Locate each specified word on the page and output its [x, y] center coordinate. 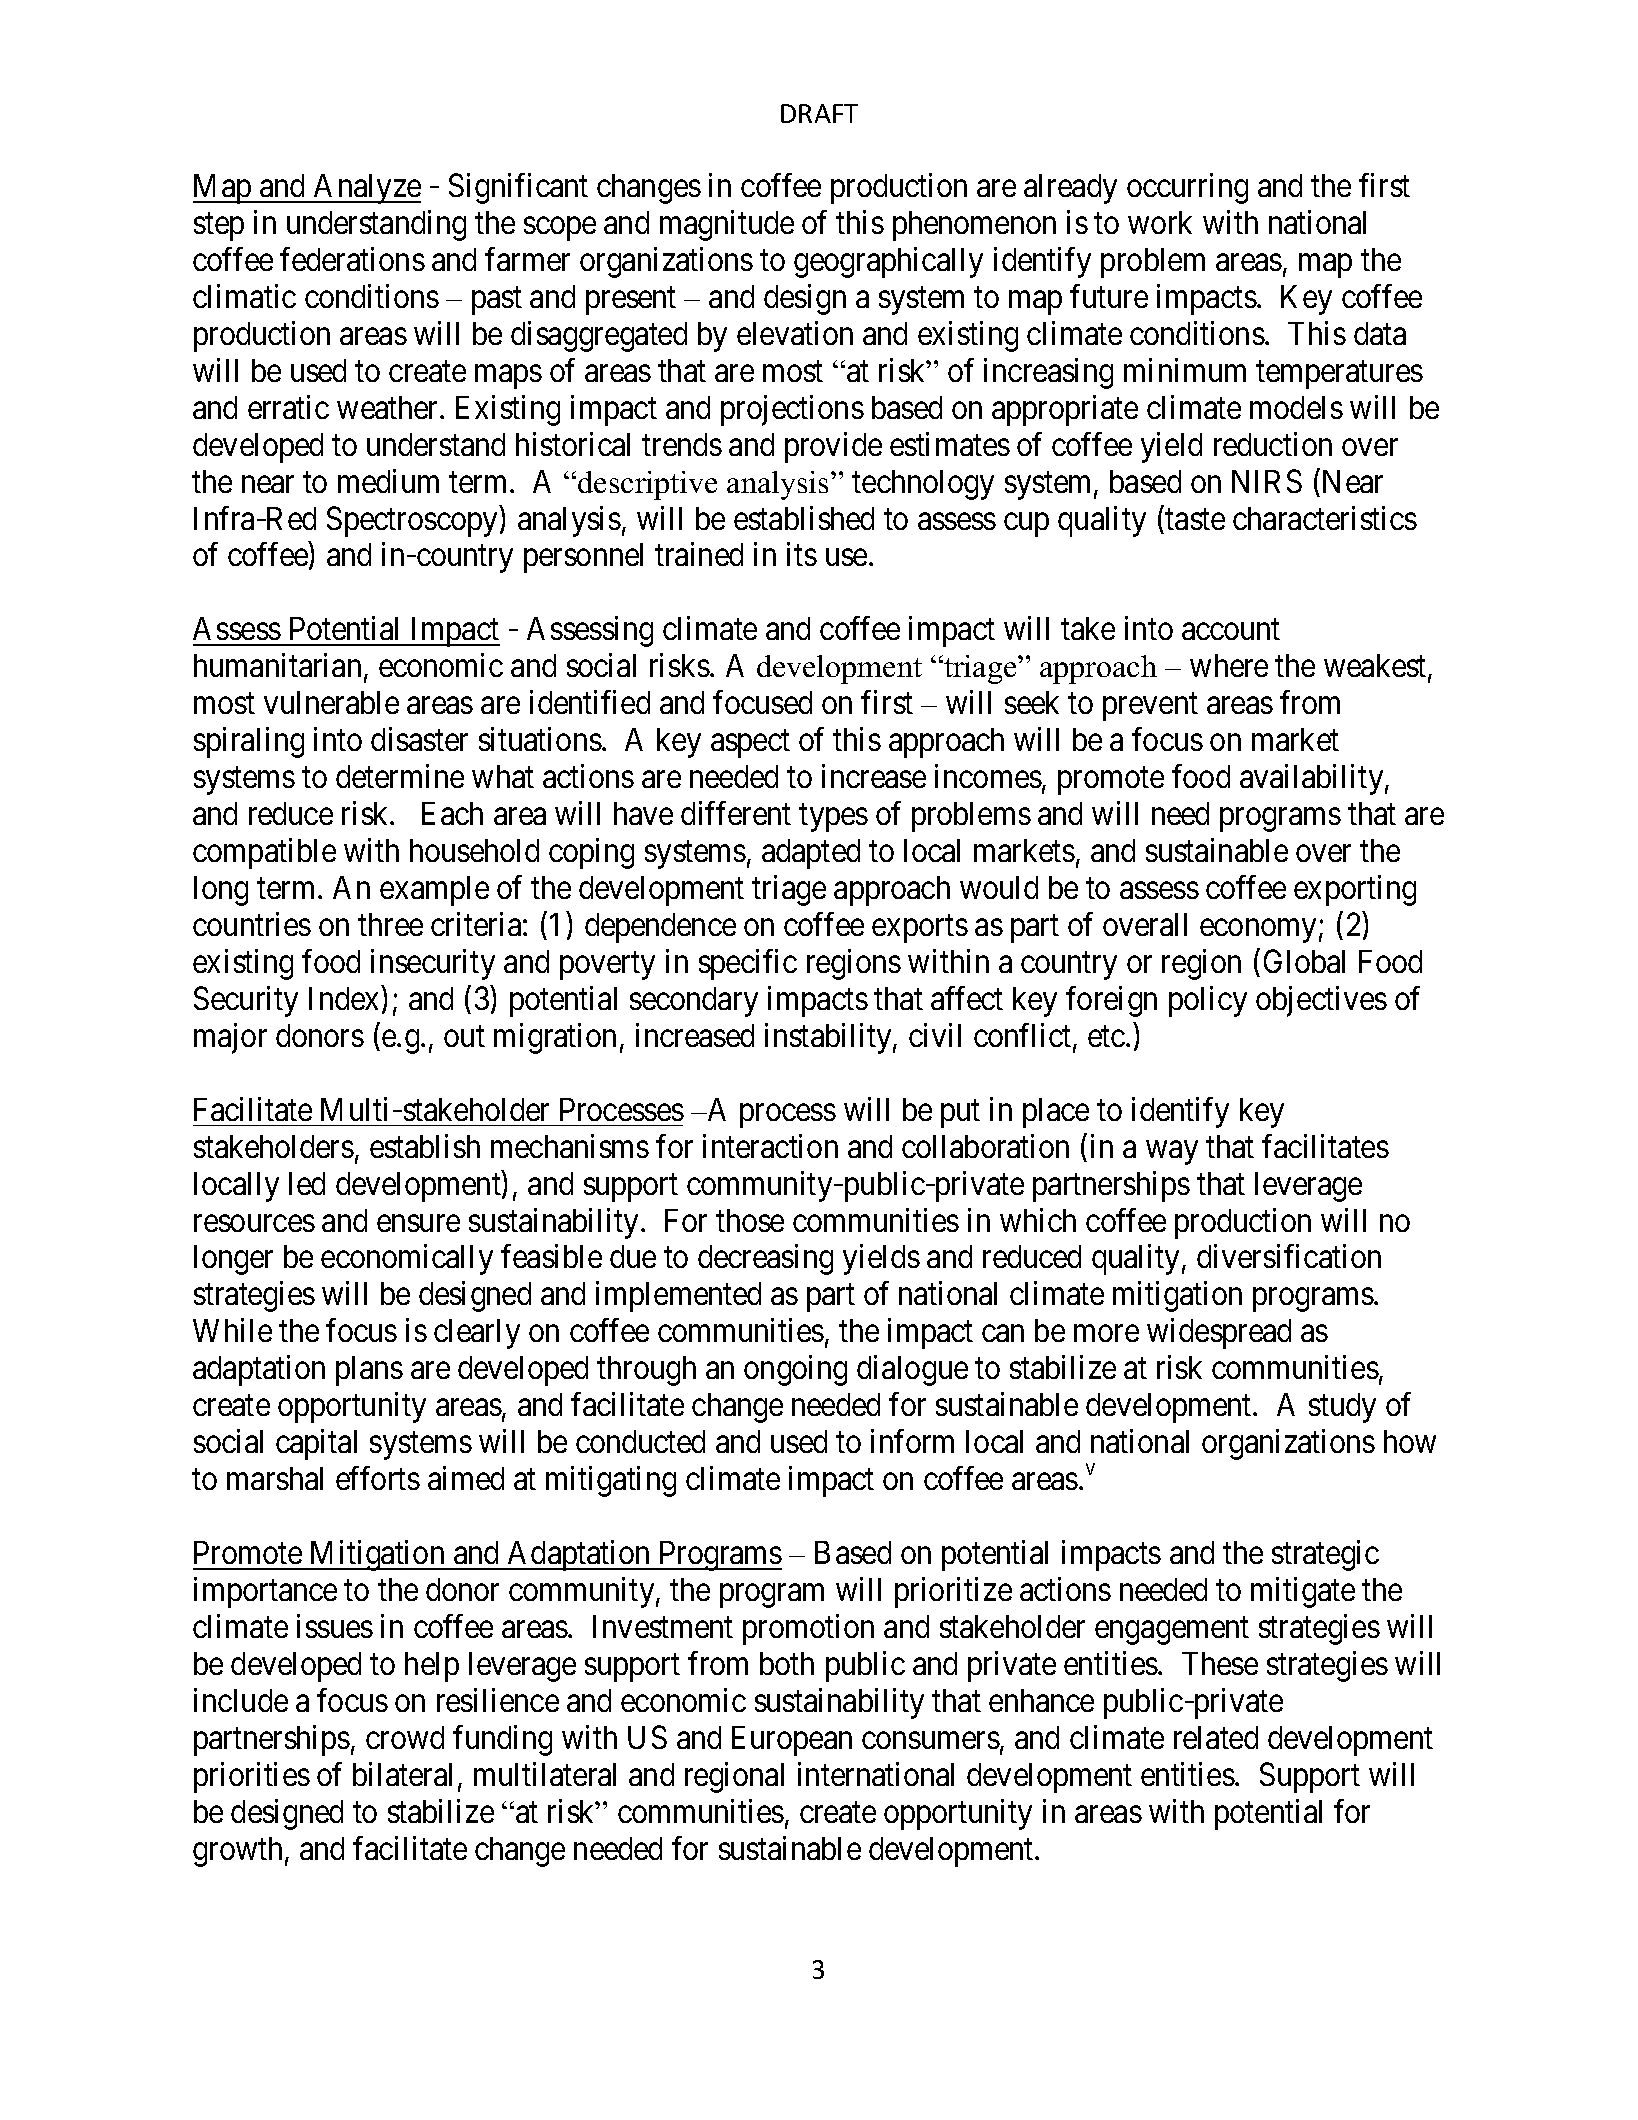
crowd [405, 1737]
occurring [1187, 188]
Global [1304, 961]
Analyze [366, 189]
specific [748, 964]
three [390, 924]
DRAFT [819, 113]
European [792, 1741]
